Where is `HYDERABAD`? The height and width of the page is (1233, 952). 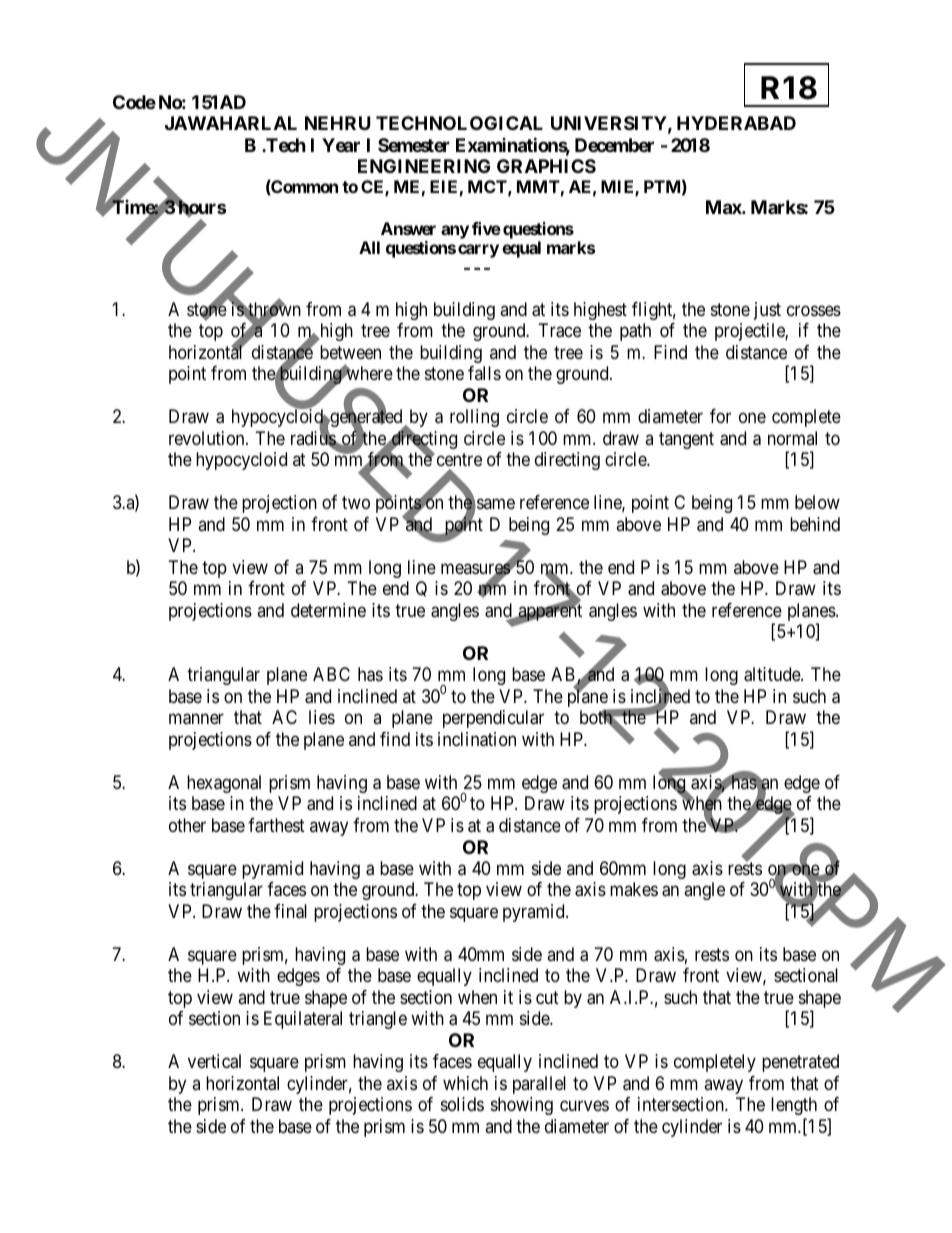
HYDERABAD is located at coordinates (736, 123).
